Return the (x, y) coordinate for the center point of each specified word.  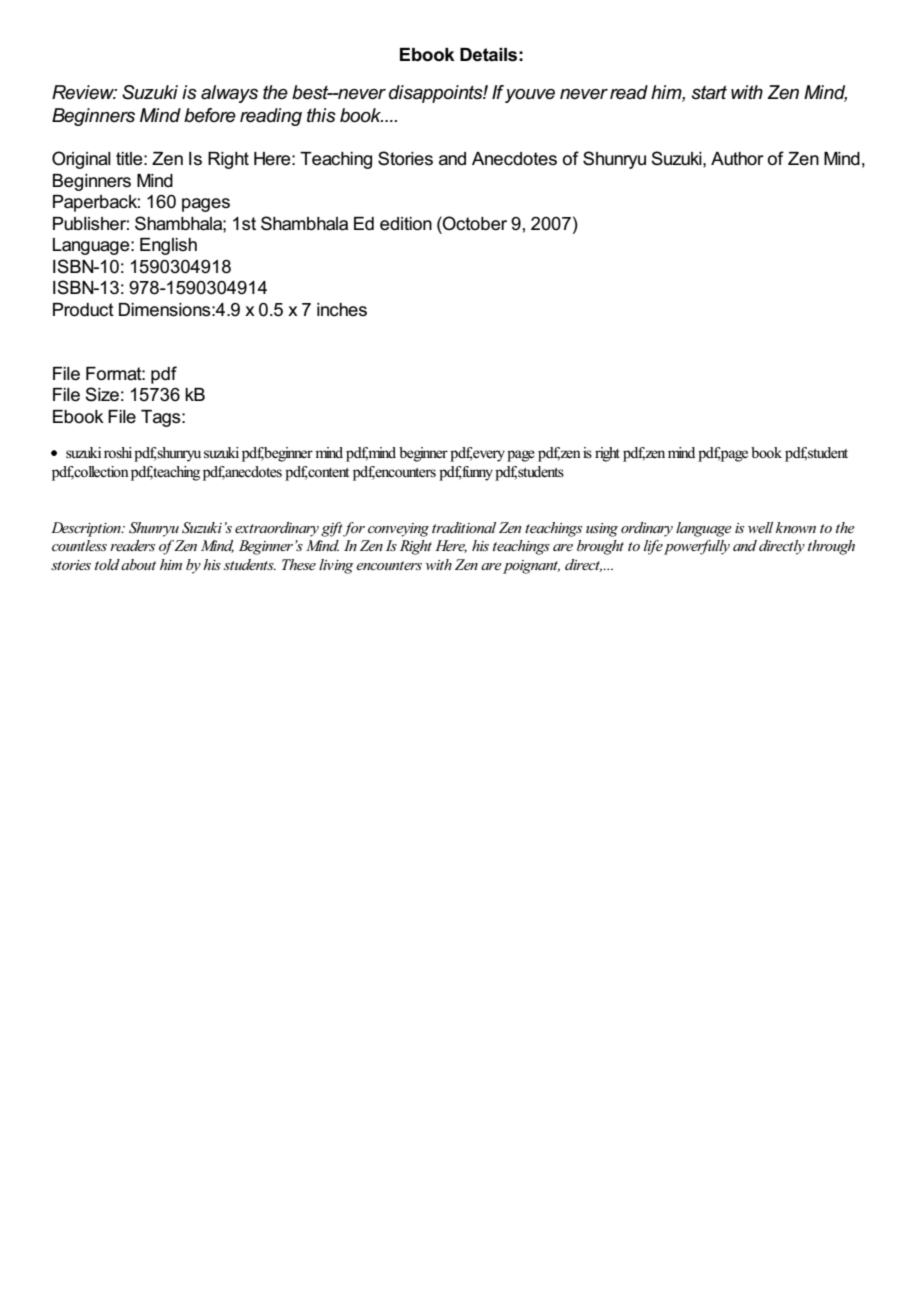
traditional (464, 527)
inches (342, 310)
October (474, 223)
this (321, 115)
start (709, 92)
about (138, 564)
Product (83, 310)
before (210, 115)
